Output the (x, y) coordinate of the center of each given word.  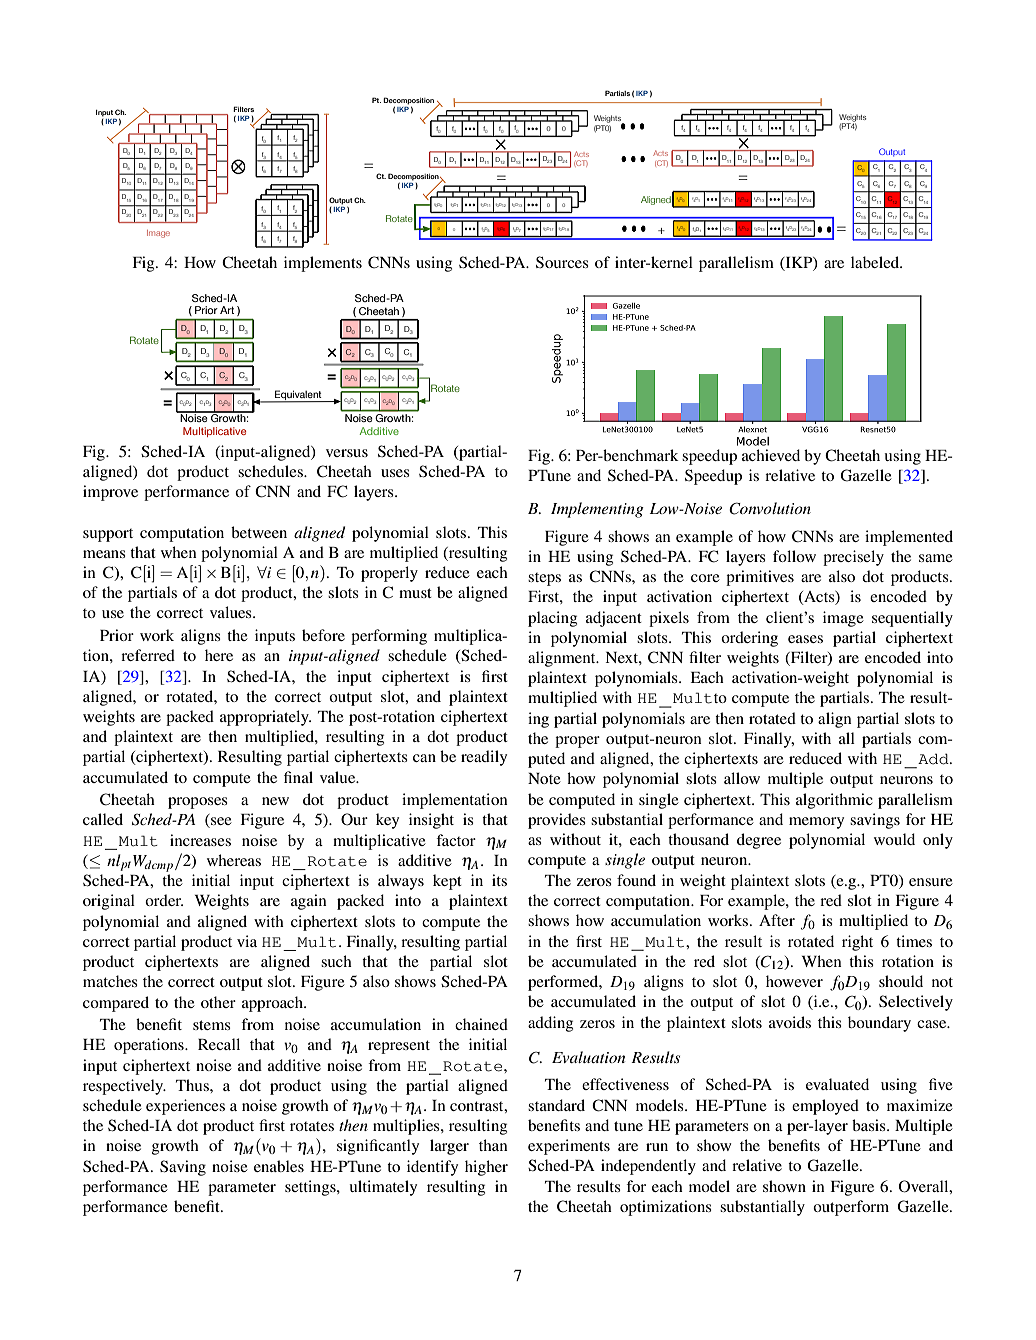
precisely (853, 558)
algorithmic (834, 801)
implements (323, 264)
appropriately (265, 718)
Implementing (597, 510)
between (259, 532)
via (247, 941)
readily (484, 758)
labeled (876, 262)
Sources (562, 262)
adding (550, 1024)
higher (486, 1168)
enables (279, 1166)
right (857, 943)
